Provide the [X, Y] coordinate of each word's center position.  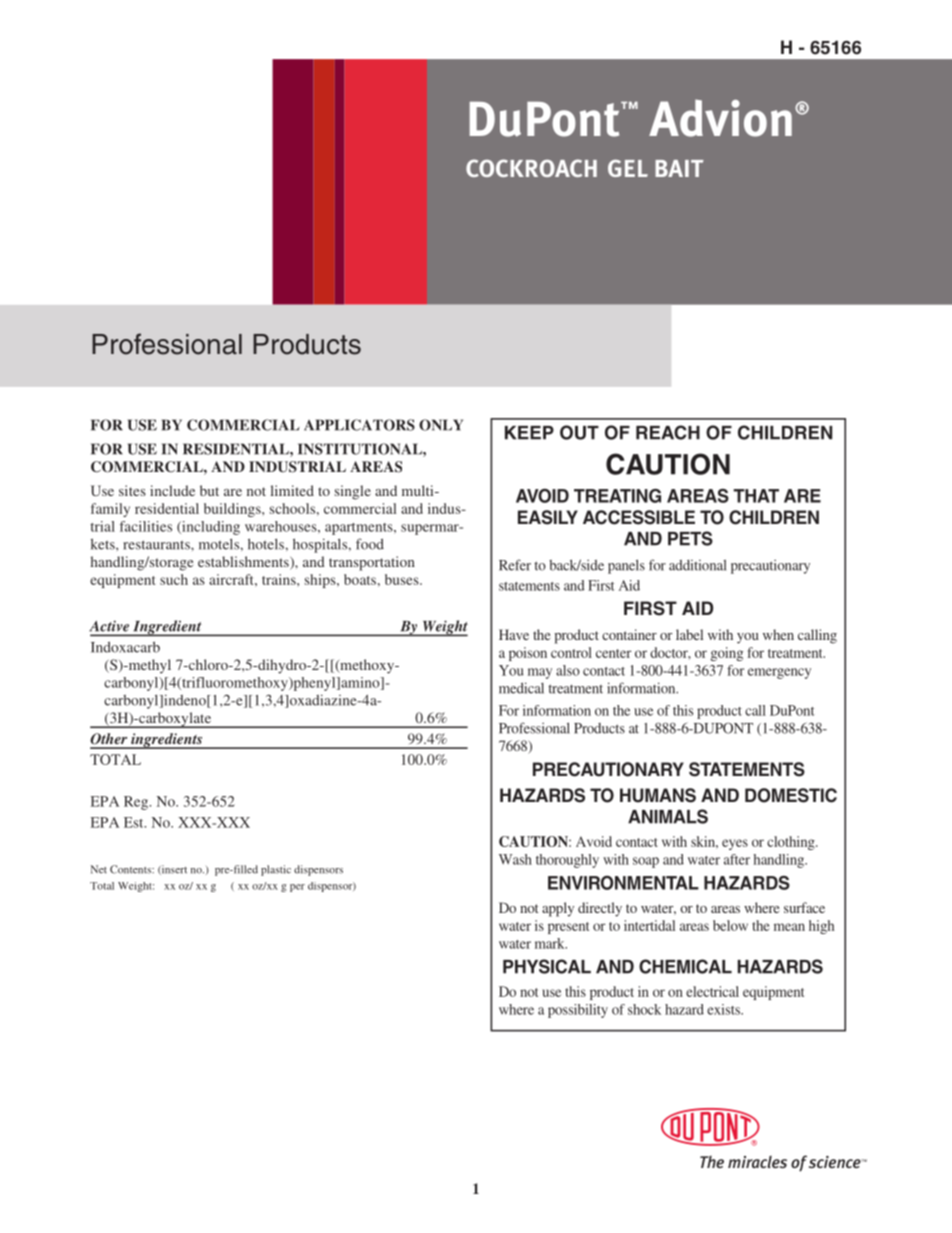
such [174, 579]
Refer [515, 565]
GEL [628, 168]
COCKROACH [531, 168]
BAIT [679, 168]
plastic [276, 870]
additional [697, 565]
